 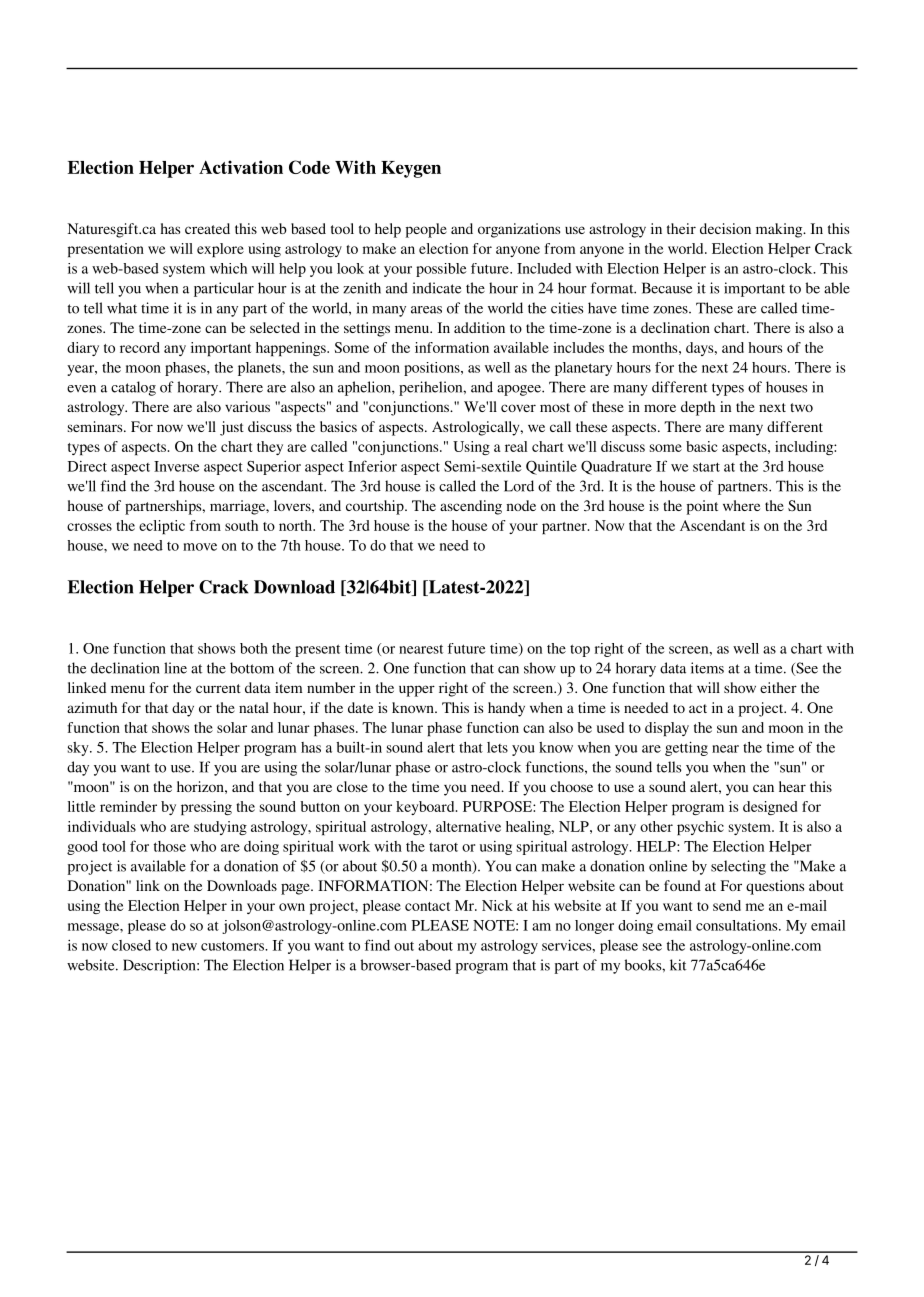 What do you see at coordinates (207, 228) in the screenshot?
I see `created` at bounding box center [207, 228].
